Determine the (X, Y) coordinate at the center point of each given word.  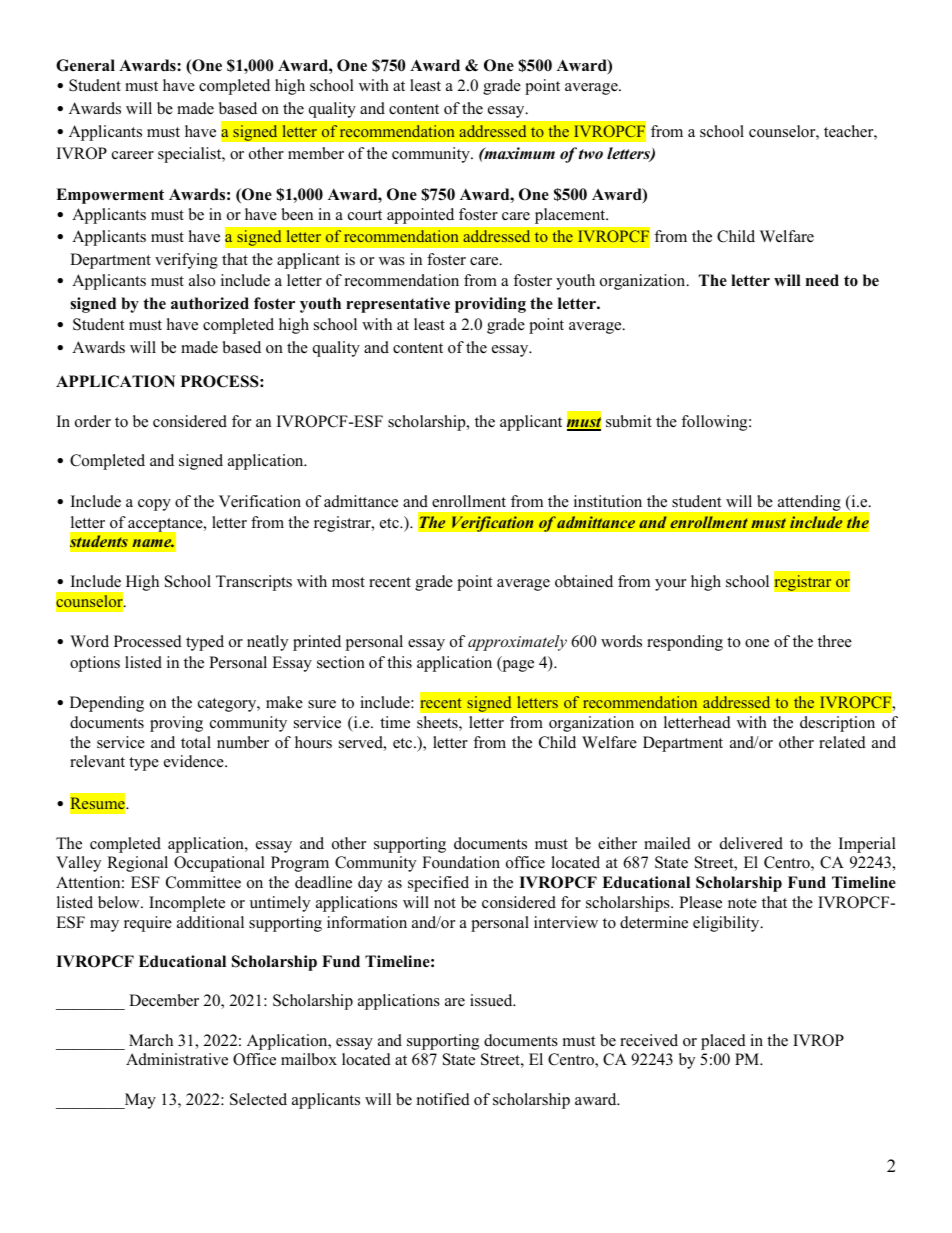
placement (571, 216)
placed (723, 1042)
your (670, 585)
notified (443, 1099)
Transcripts (254, 583)
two (591, 154)
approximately (517, 643)
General (85, 65)
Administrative (177, 1059)
